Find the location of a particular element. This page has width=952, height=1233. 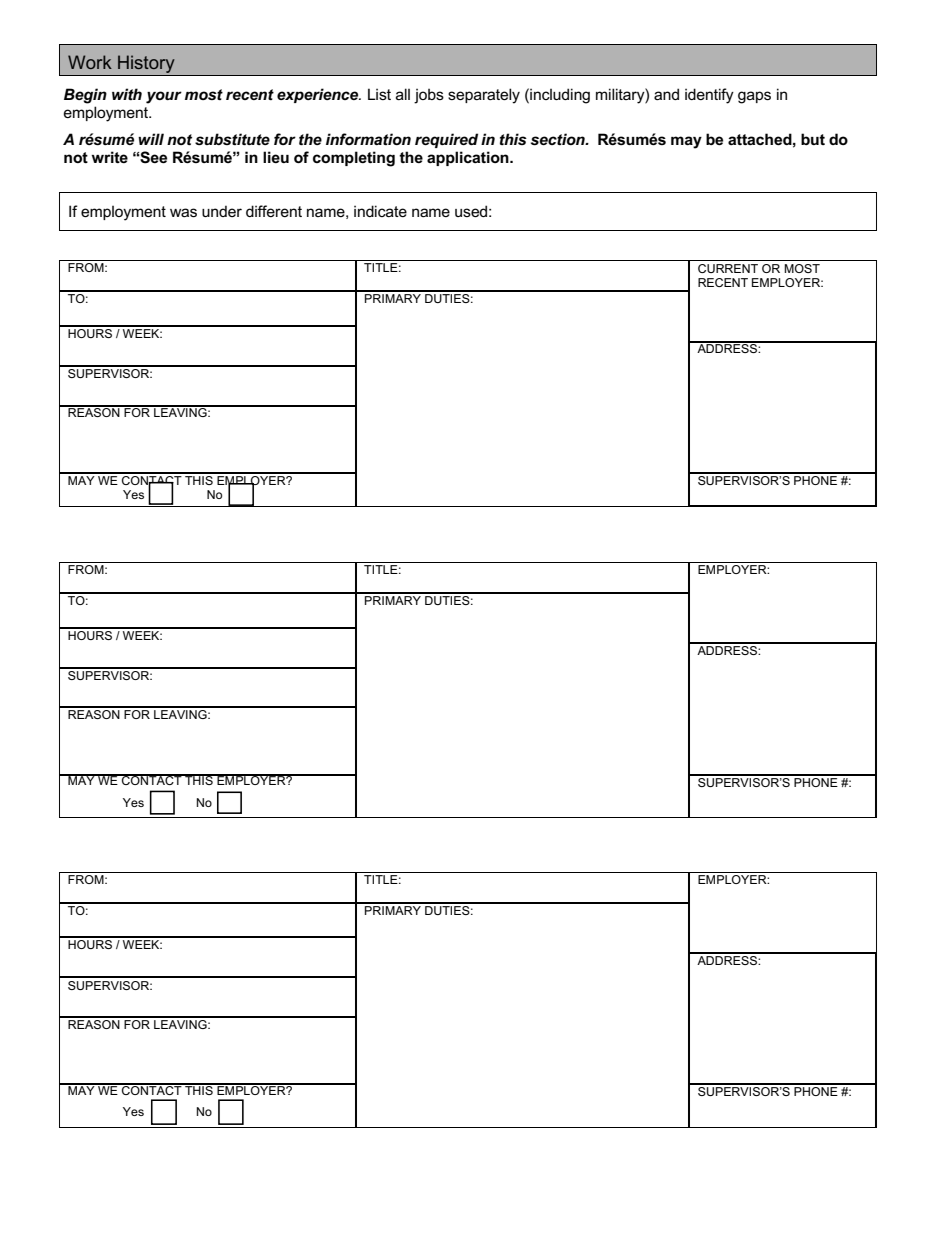

all is located at coordinates (403, 94).
